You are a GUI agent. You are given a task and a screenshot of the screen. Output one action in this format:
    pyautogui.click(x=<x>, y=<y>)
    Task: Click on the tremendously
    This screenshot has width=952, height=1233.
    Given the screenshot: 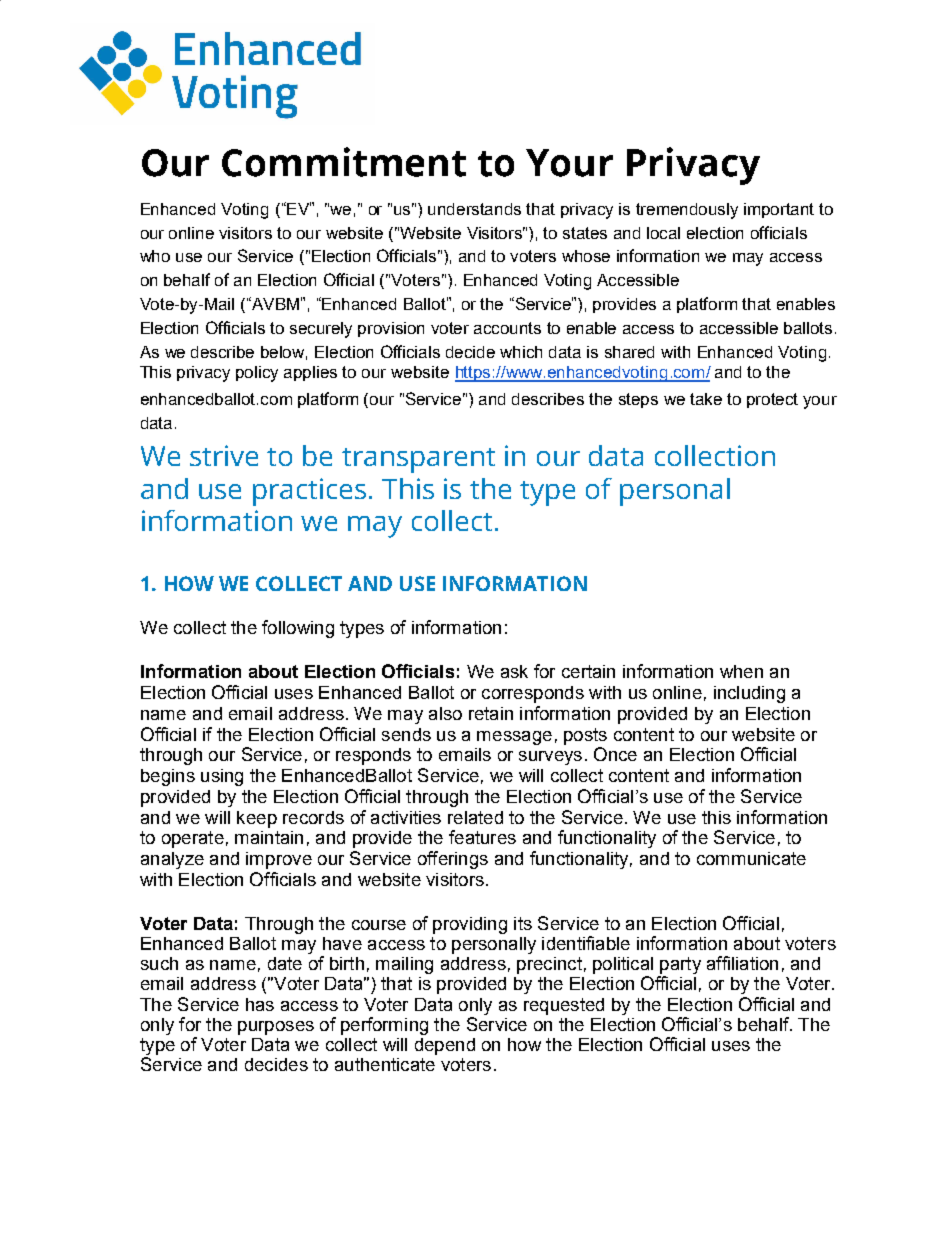 What is the action you would take?
    pyautogui.click(x=687, y=211)
